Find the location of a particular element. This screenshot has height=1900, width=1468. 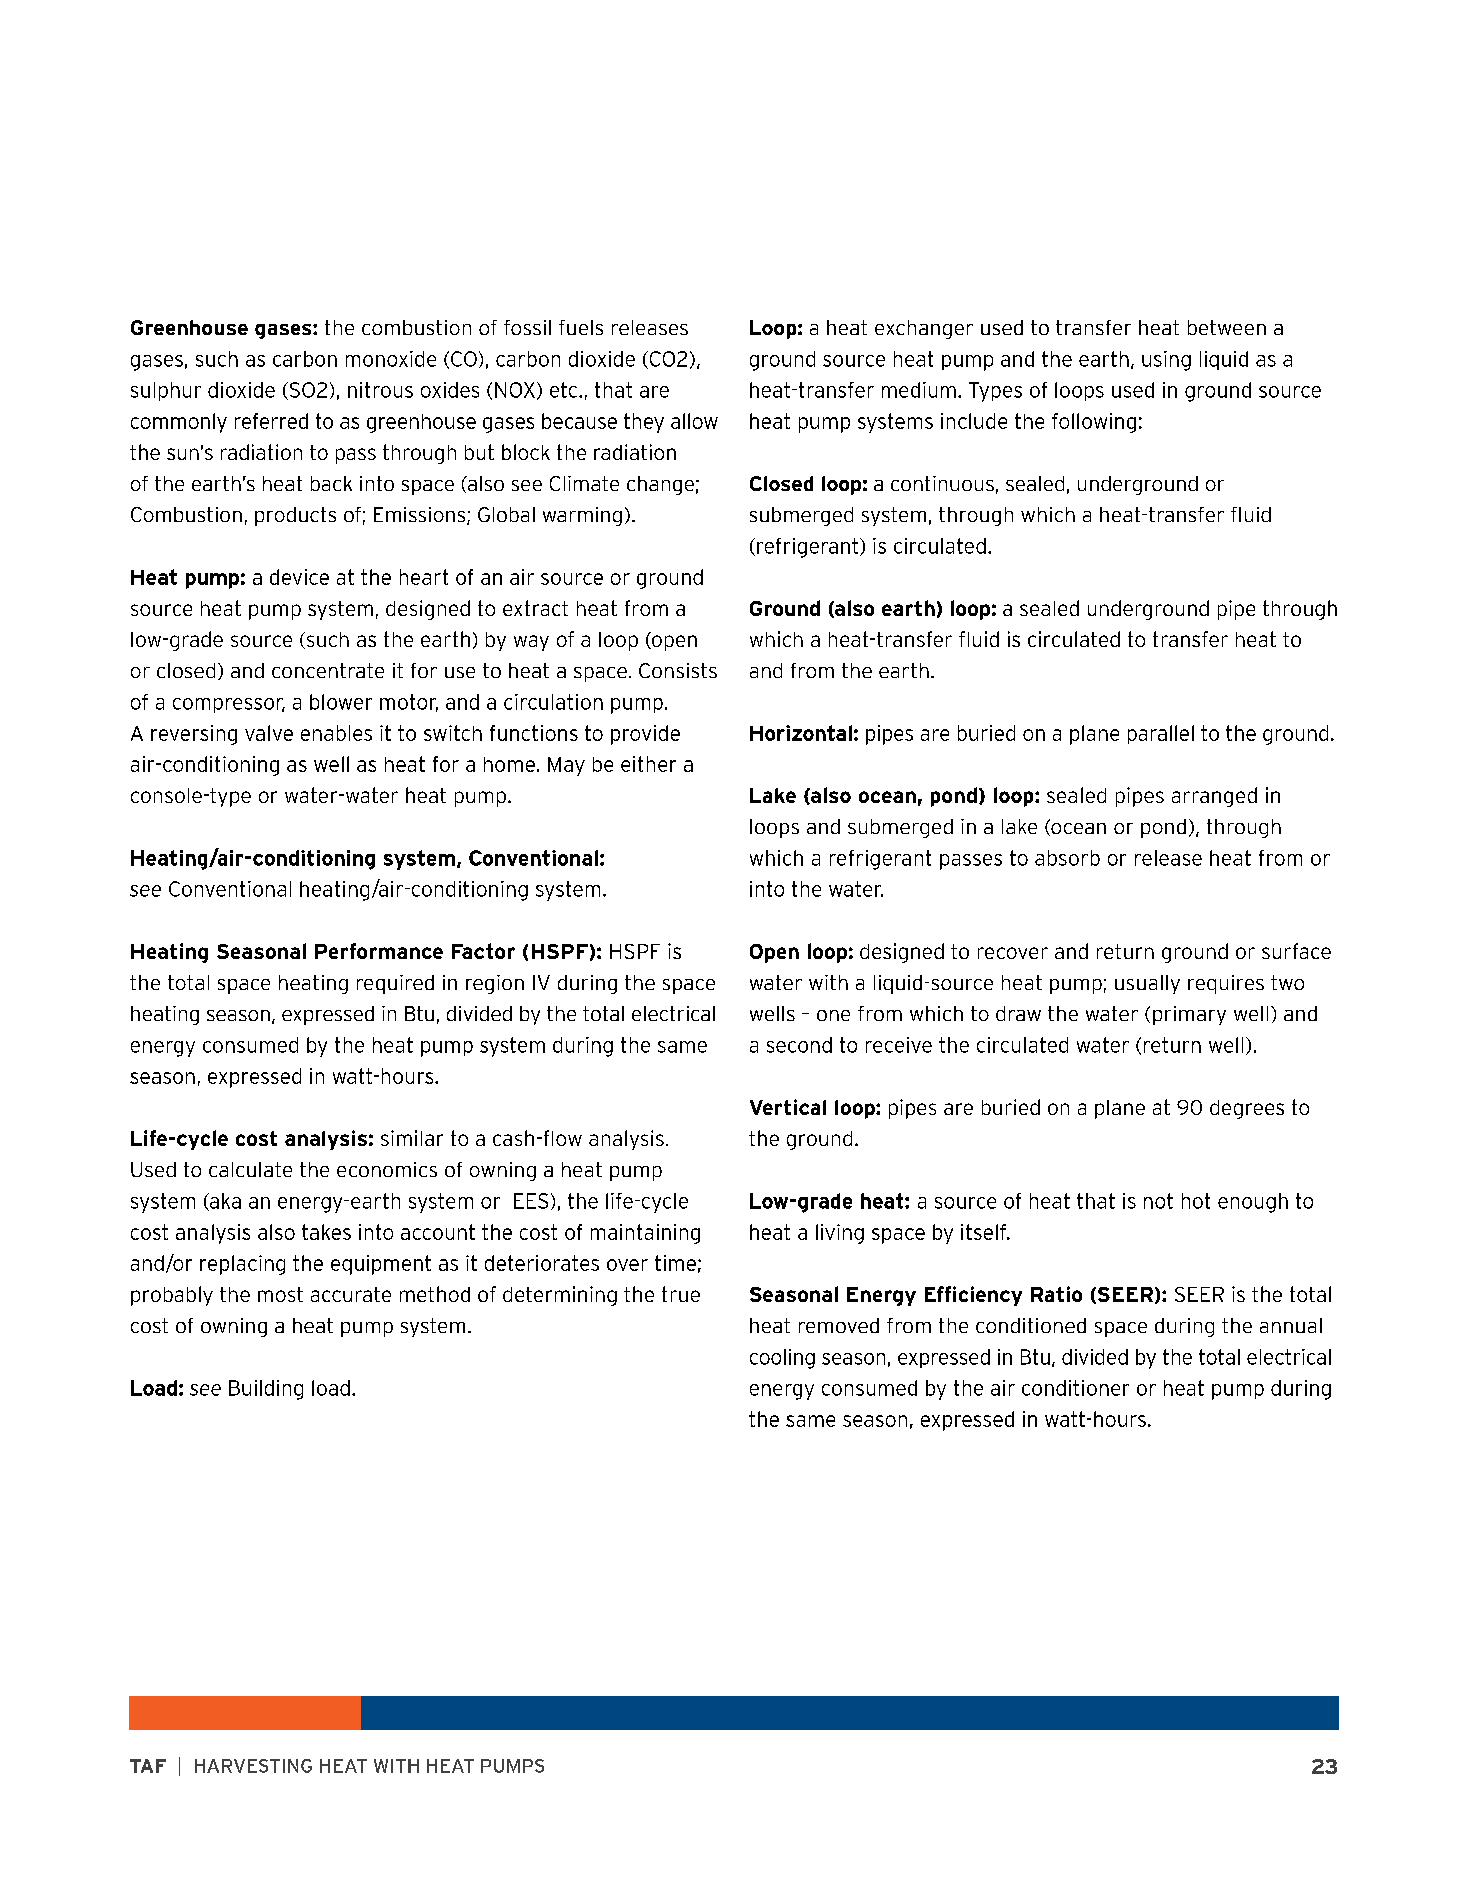

time is located at coordinates (675, 1263).
